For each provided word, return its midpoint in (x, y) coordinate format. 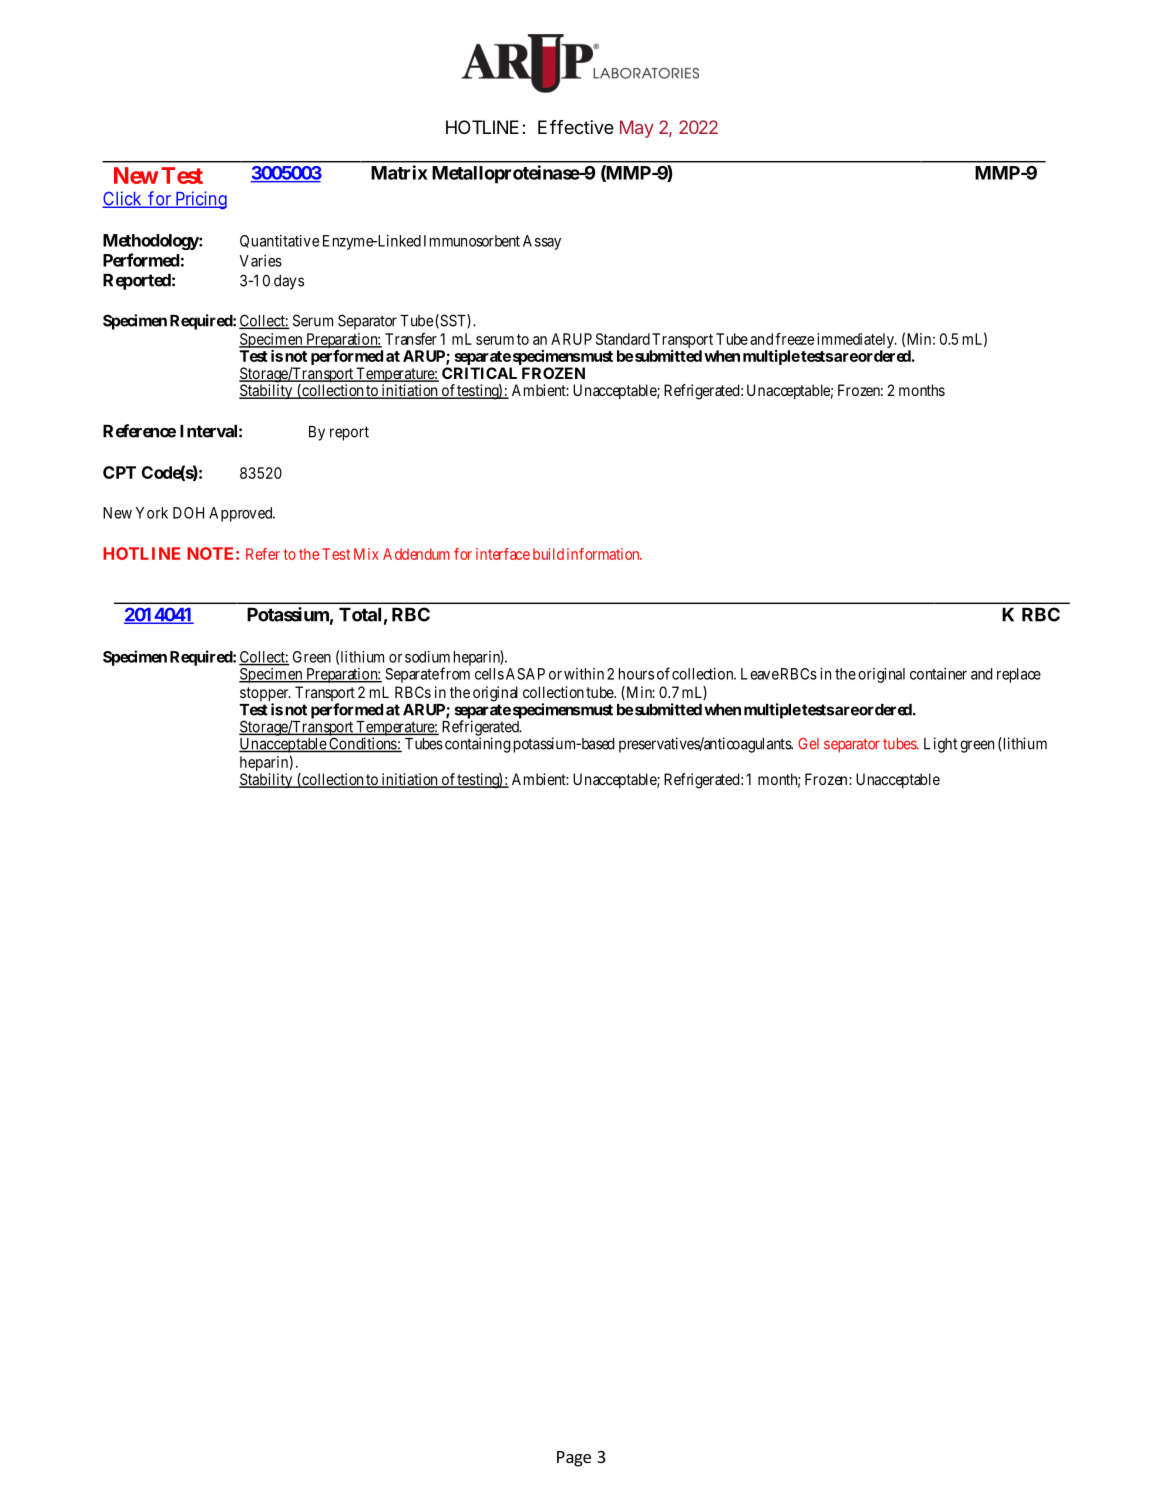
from (455, 673)
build (548, 554)
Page (574, 1459)
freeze (794, 339)
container (938, 674)
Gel (808, 744)
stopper (265, 695)
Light (940, 745)
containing (478, 745)
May (637, 129)
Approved (242, 514)
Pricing (200, 200)
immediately (856, 342)
